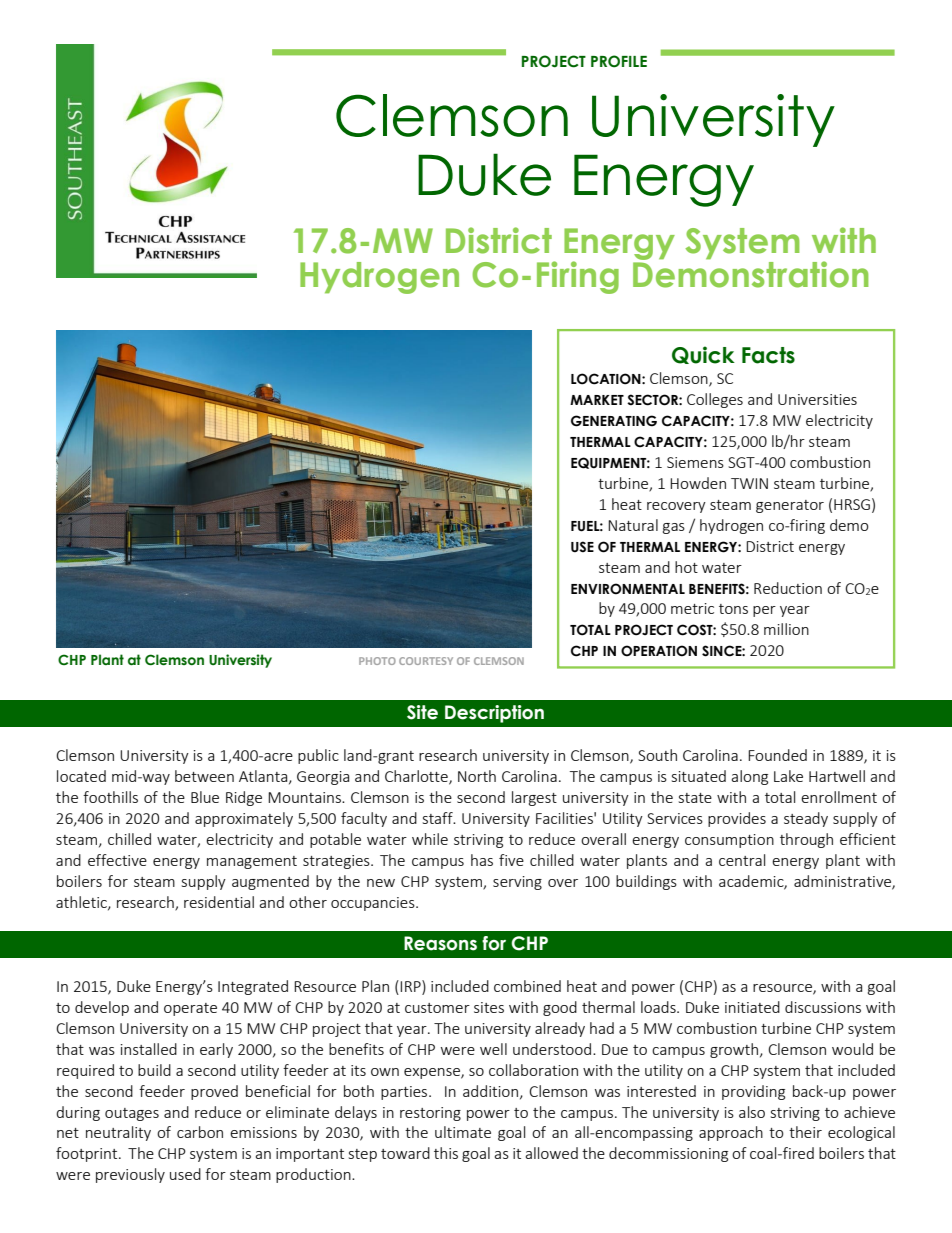 Image resolution: width=952 pixels, height=1233 pixels. I want to click on million, so click(786, 629).
